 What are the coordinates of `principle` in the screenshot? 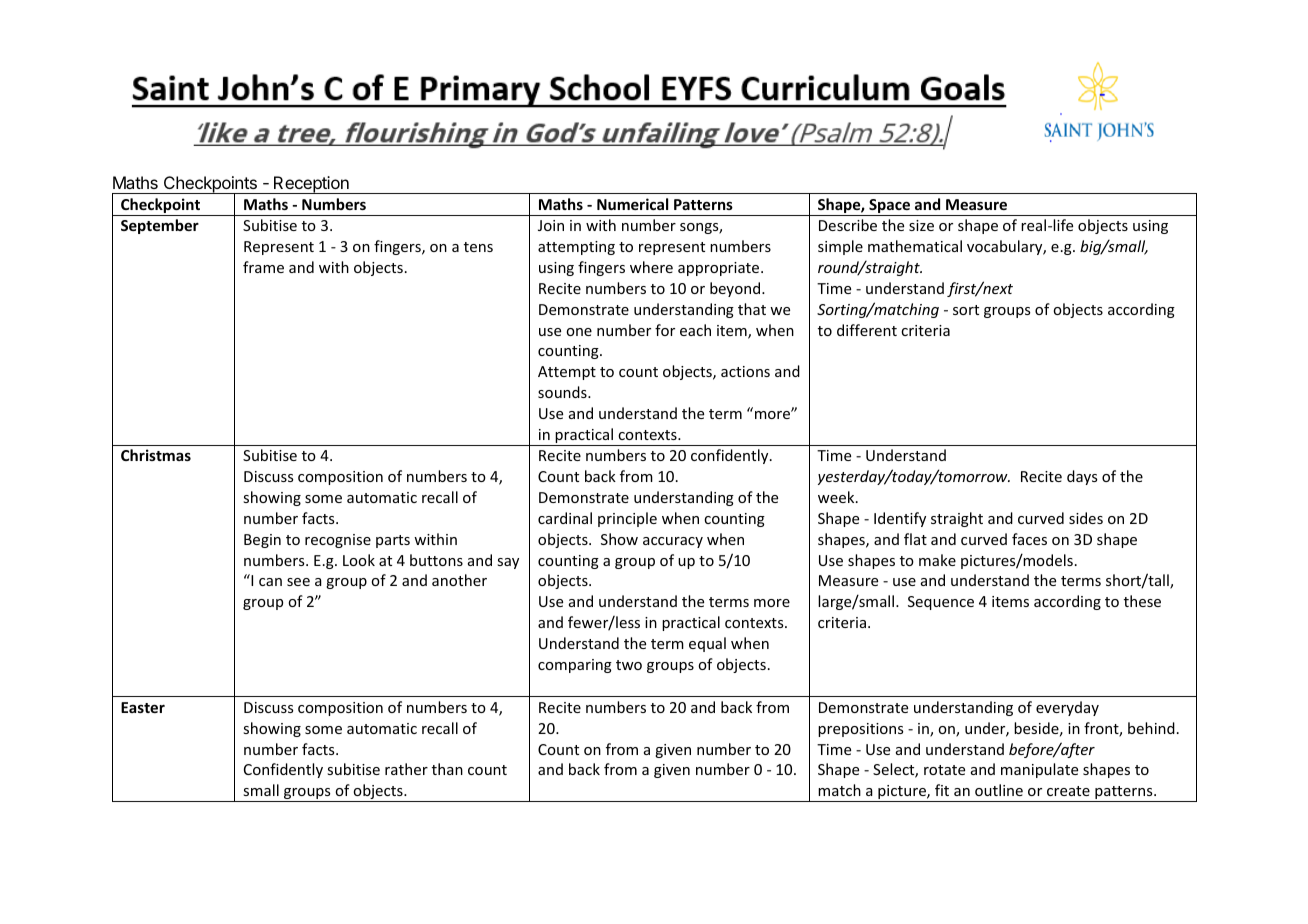 It's located at (627, 519).
